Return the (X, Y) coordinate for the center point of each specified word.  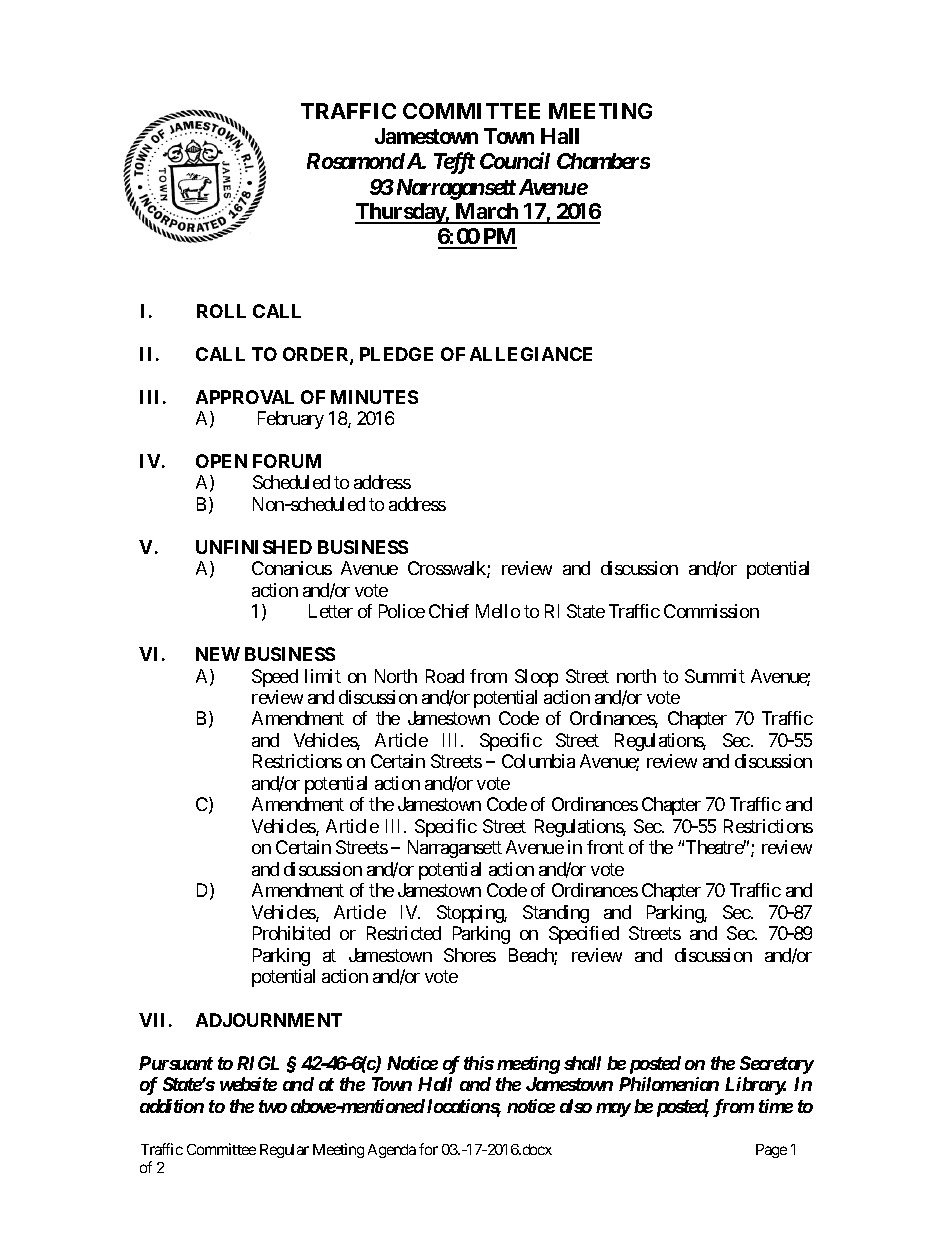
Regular (284, 1151)
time (776, 1106)
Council (515, 160)
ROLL (221, 311)
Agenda (392, 1151)
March (486, 213)
